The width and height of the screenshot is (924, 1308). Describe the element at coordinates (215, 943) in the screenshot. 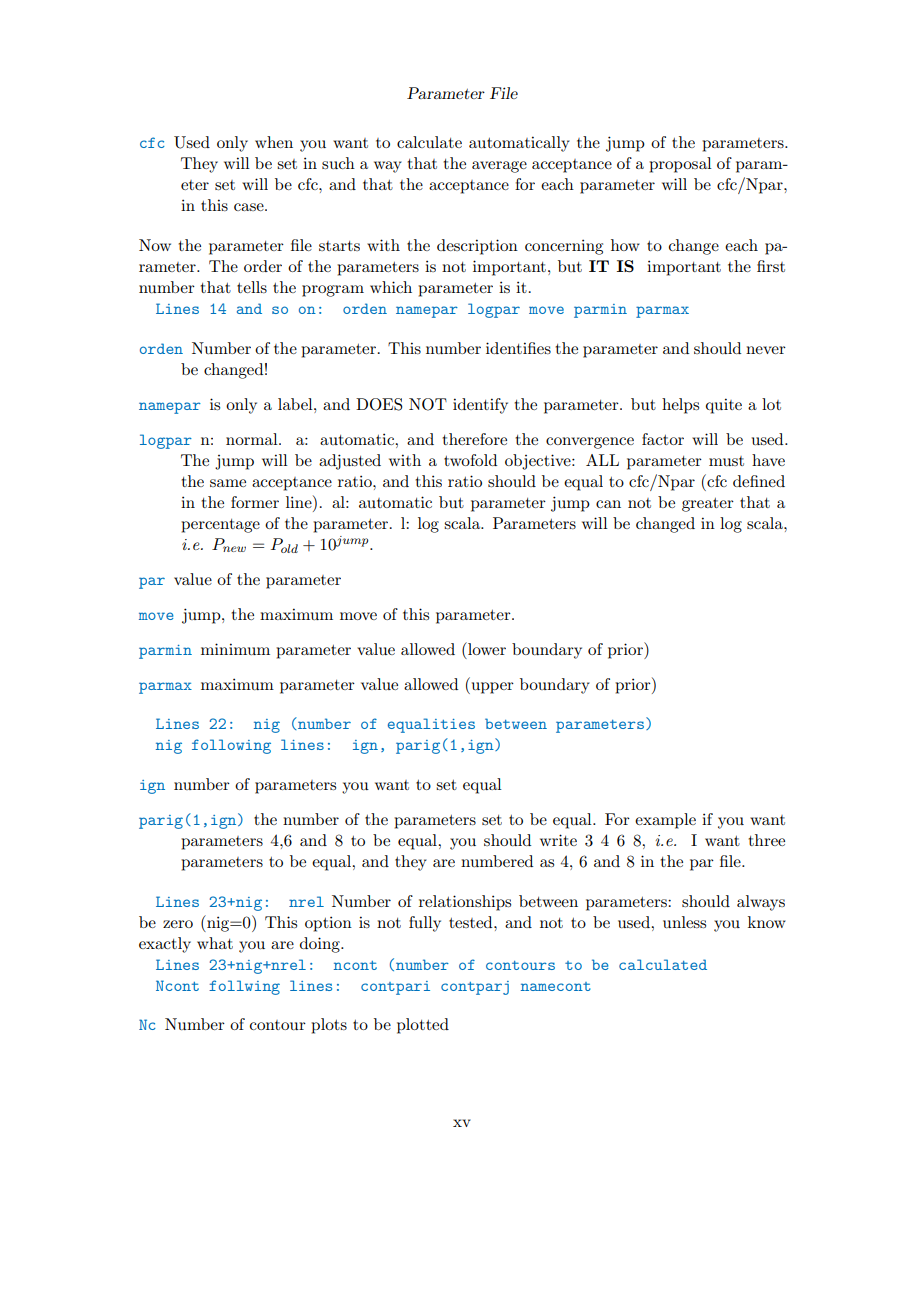

I see `what` at that location.
